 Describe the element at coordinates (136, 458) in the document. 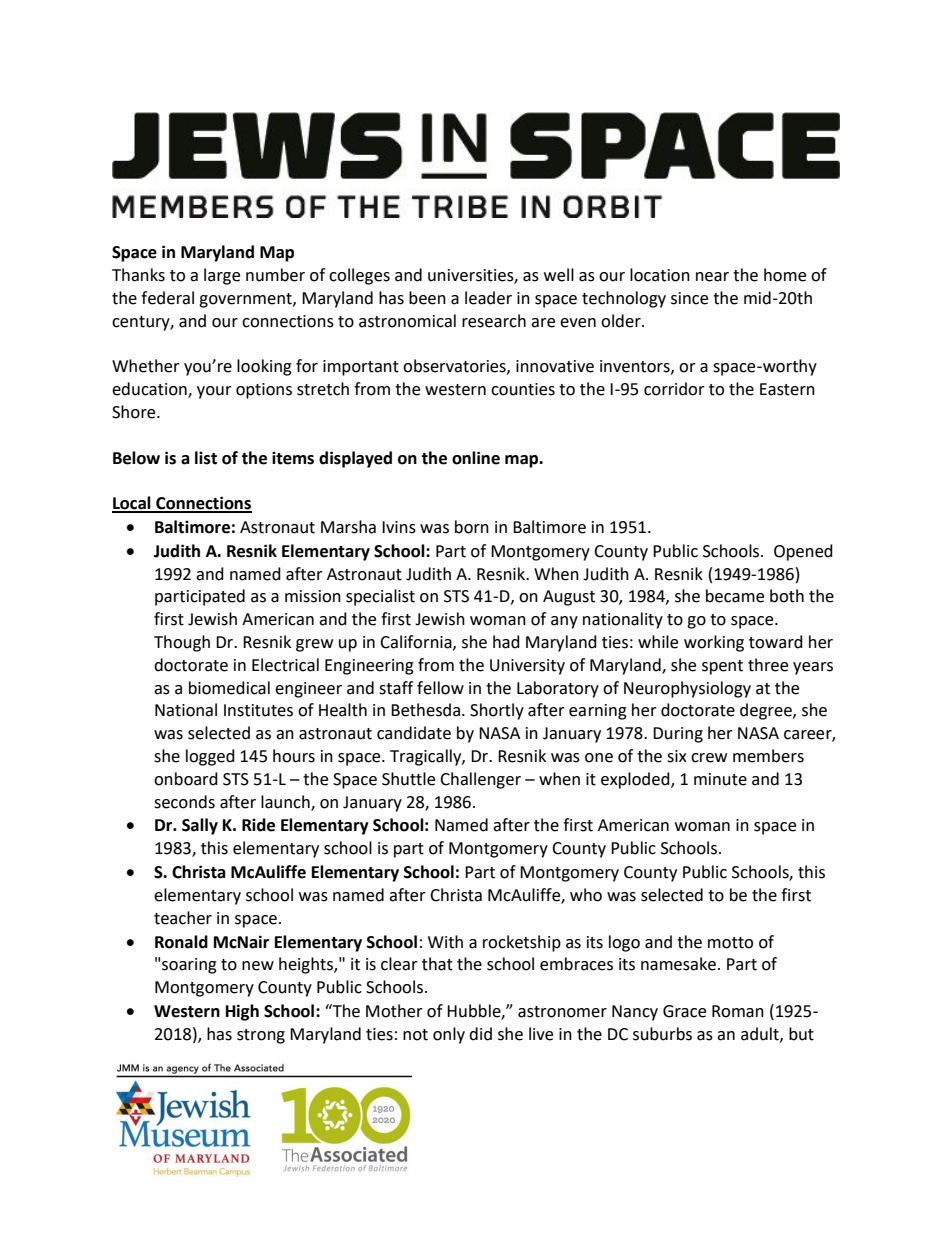

I see `Below` at that location.
